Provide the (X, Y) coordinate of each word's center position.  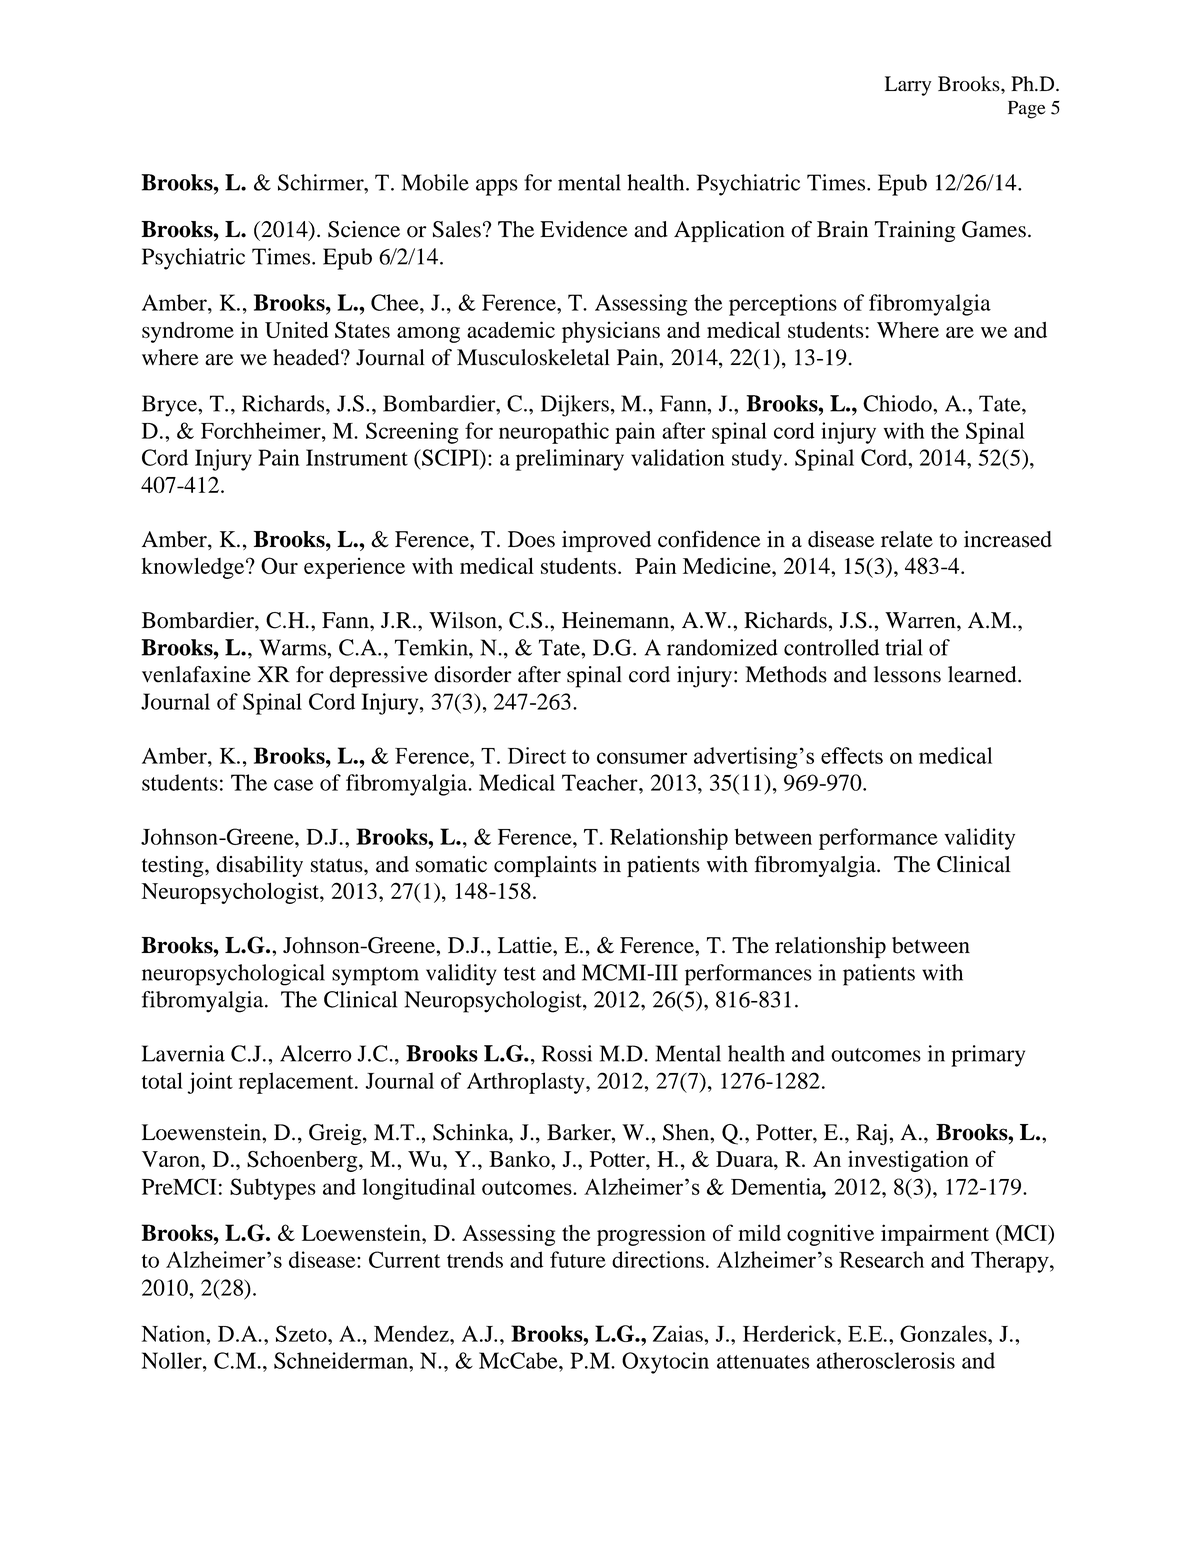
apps (497, 187)
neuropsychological (233, 975)
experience (354, 568)
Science (364, 229)
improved (606, 541)
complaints (545, 866)
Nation (174, 1333)
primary (988, 1056)
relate (907, 539)
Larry (908, 86)
